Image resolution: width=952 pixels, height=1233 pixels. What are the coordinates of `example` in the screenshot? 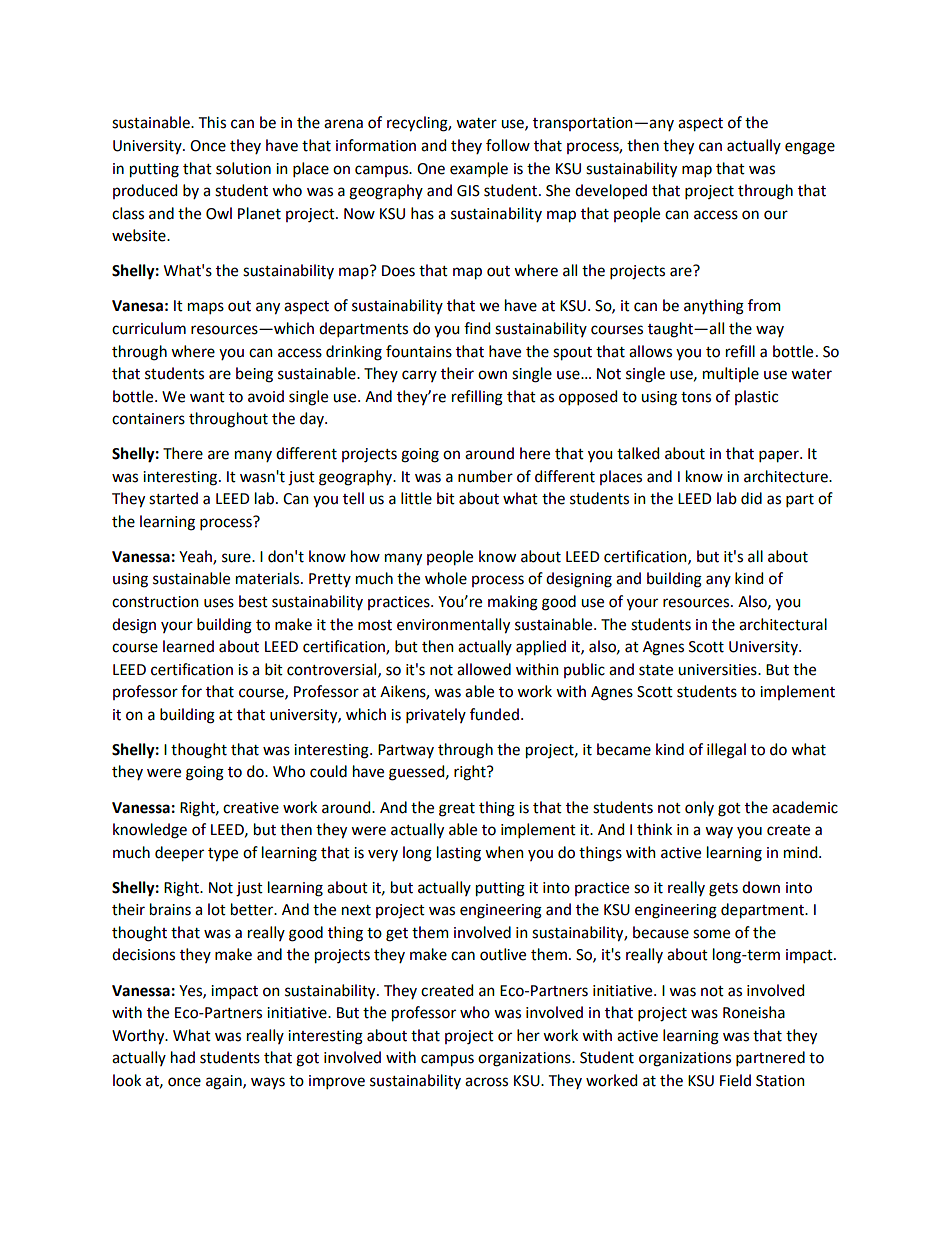 It's located at (479, 169).
